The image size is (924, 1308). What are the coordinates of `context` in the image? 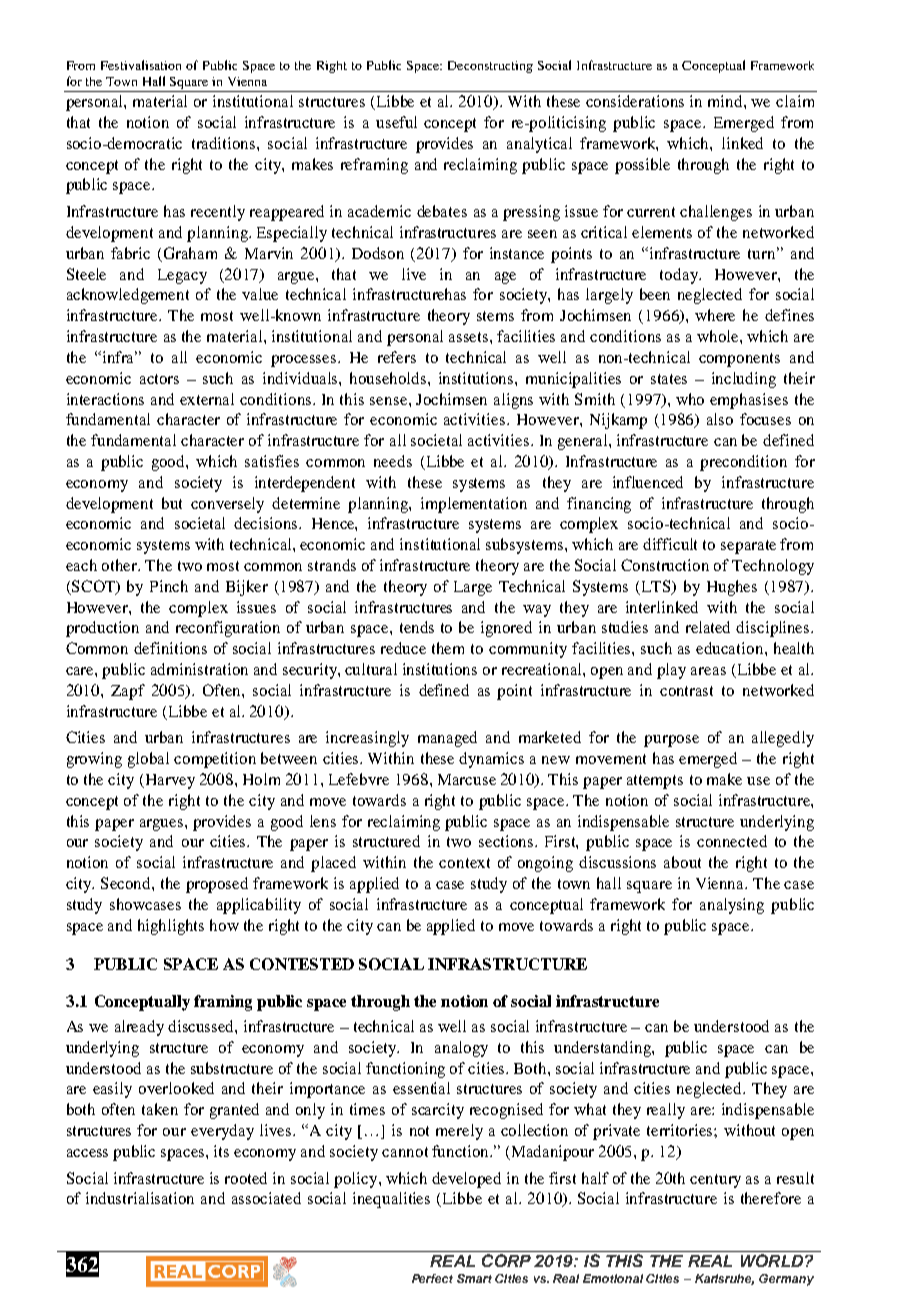 It's located at (464, 863).
